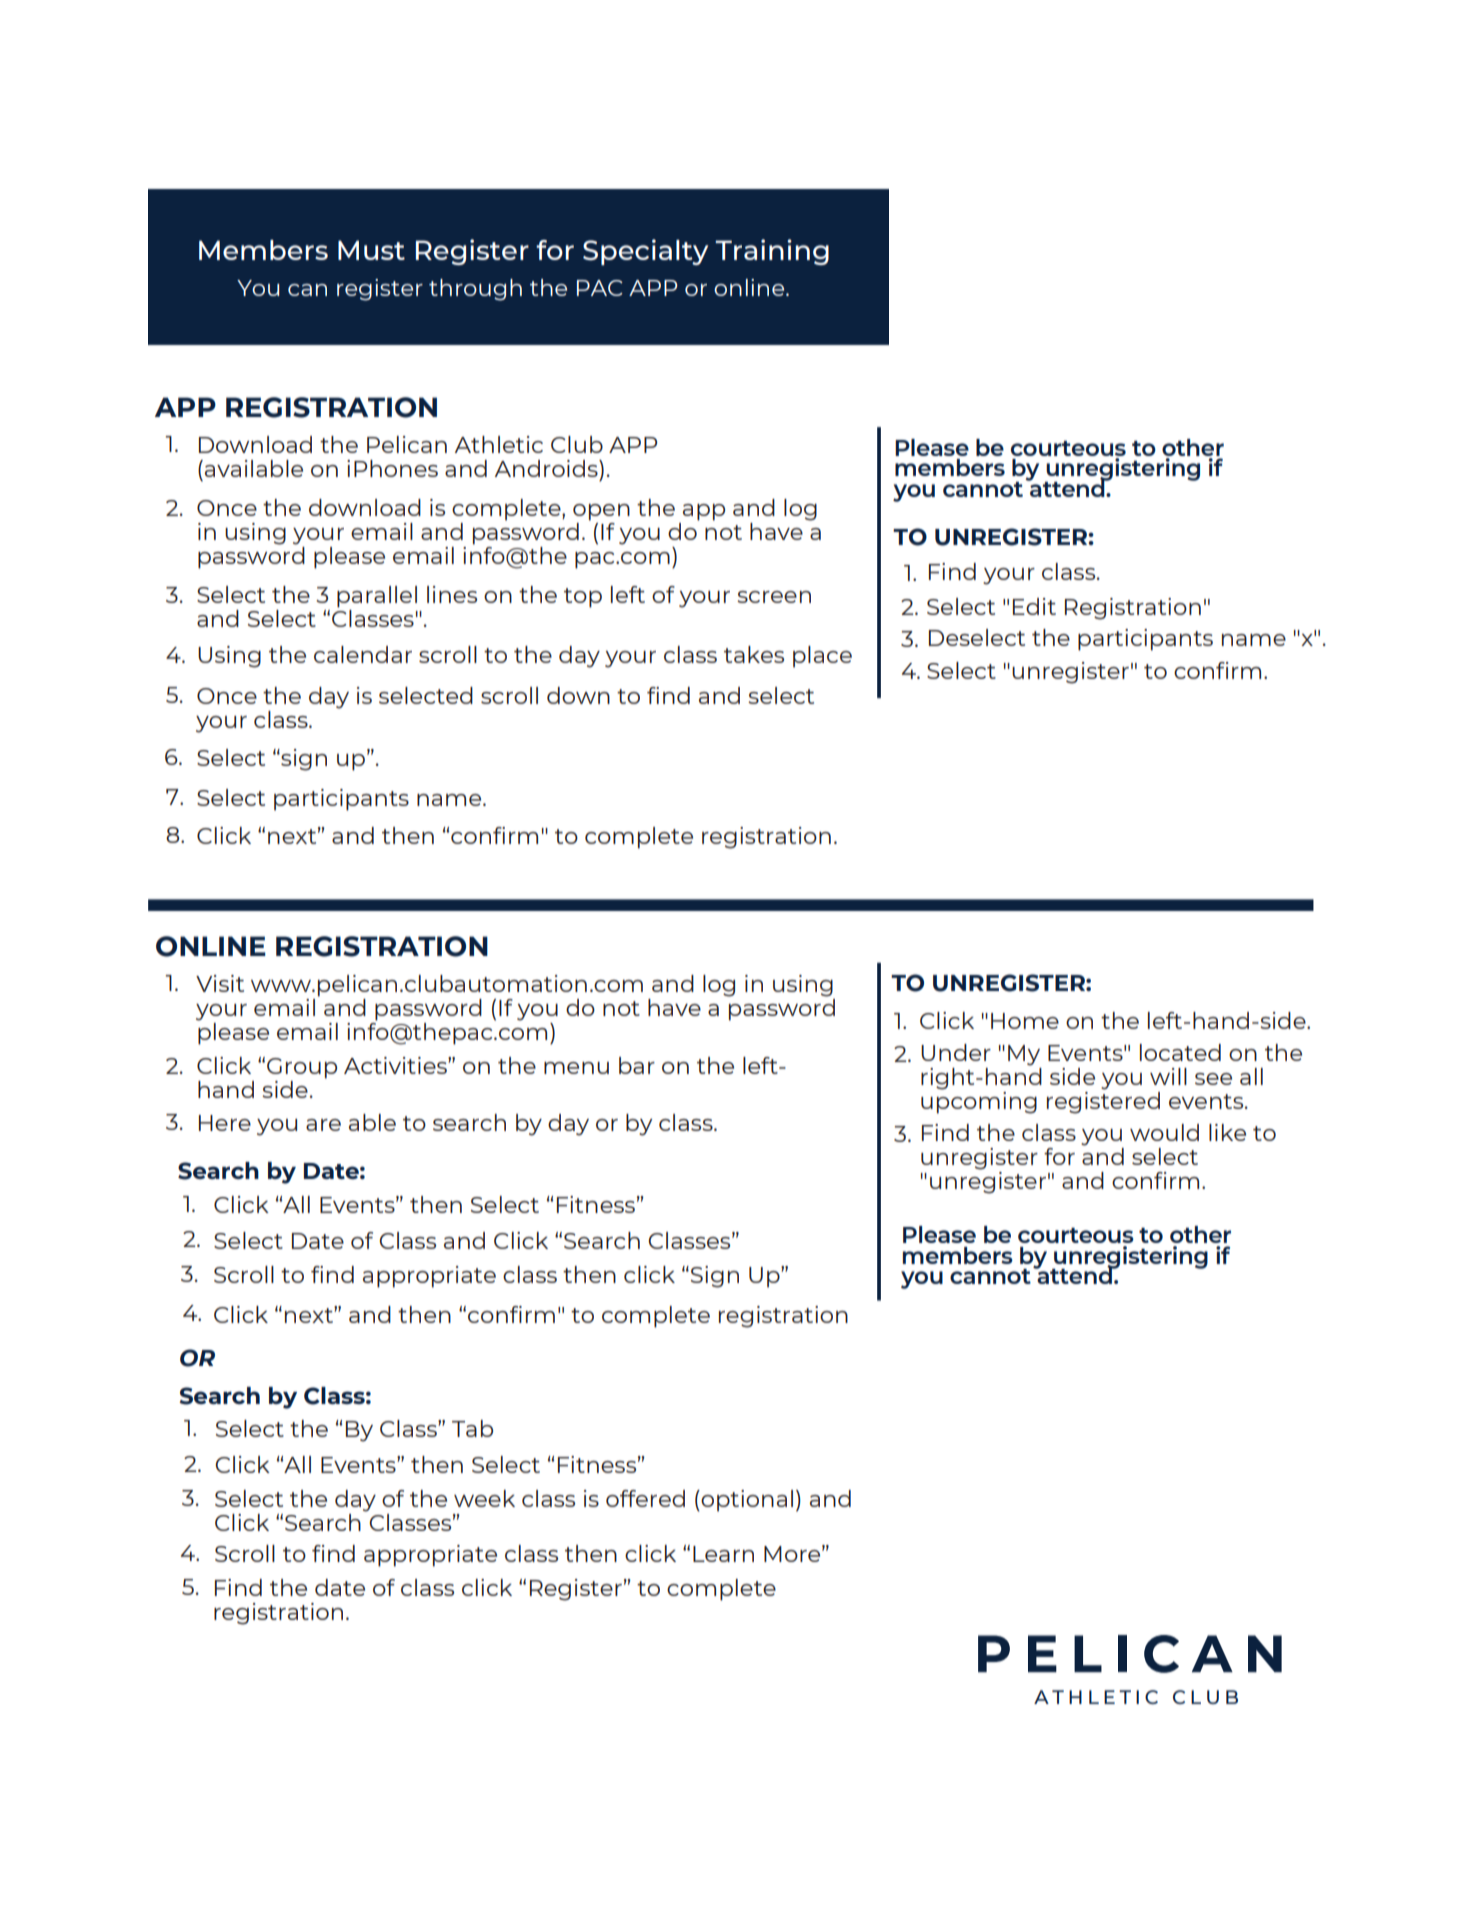 Image resolution: width=1475 pixels, height=1909 pixels. What do you see at coordinates (1164, 1132) in the screenshot?
I see `would` at bounding box center [1164, 1132].
